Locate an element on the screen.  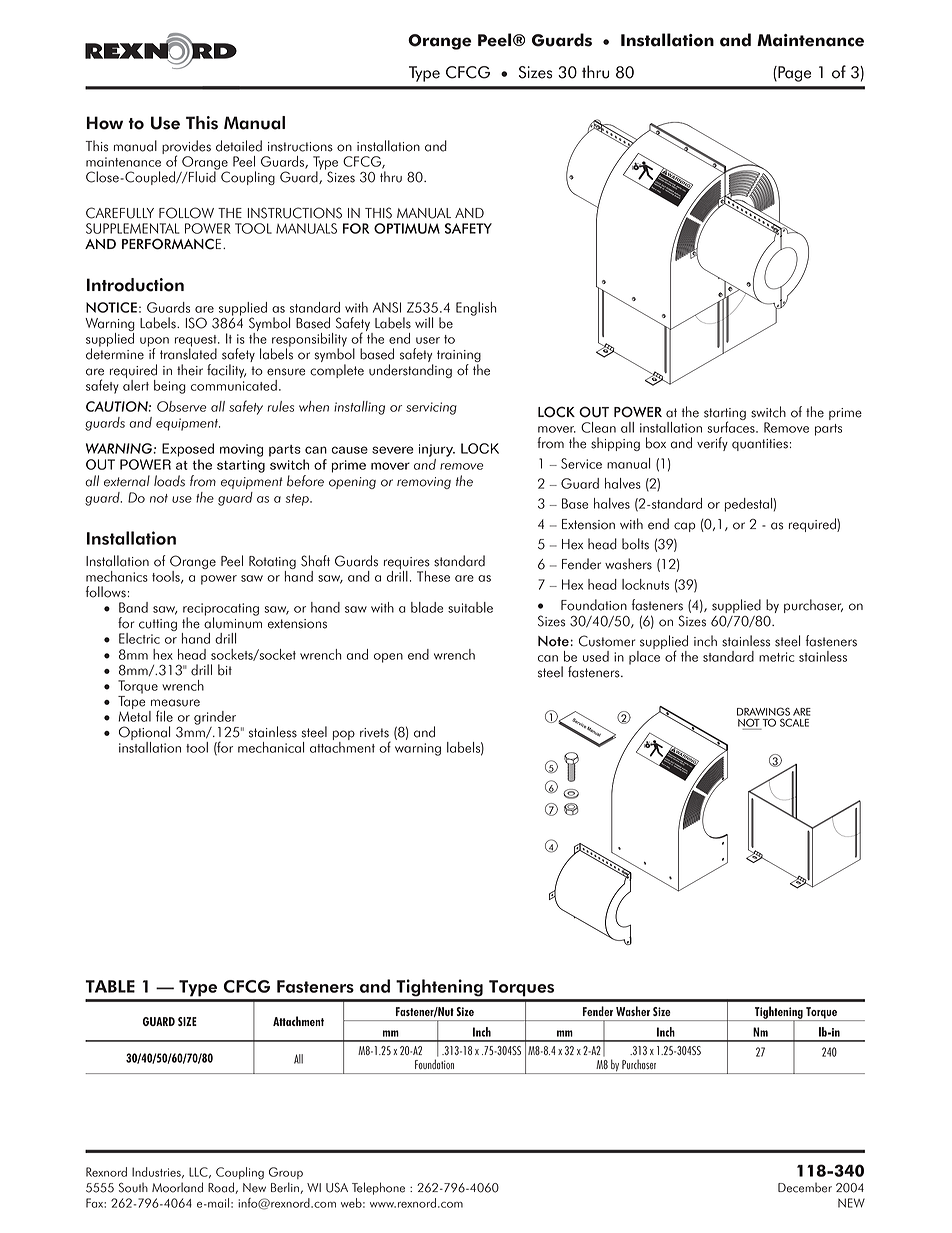
DRAWINGS is located at coordinates (763, 711).
